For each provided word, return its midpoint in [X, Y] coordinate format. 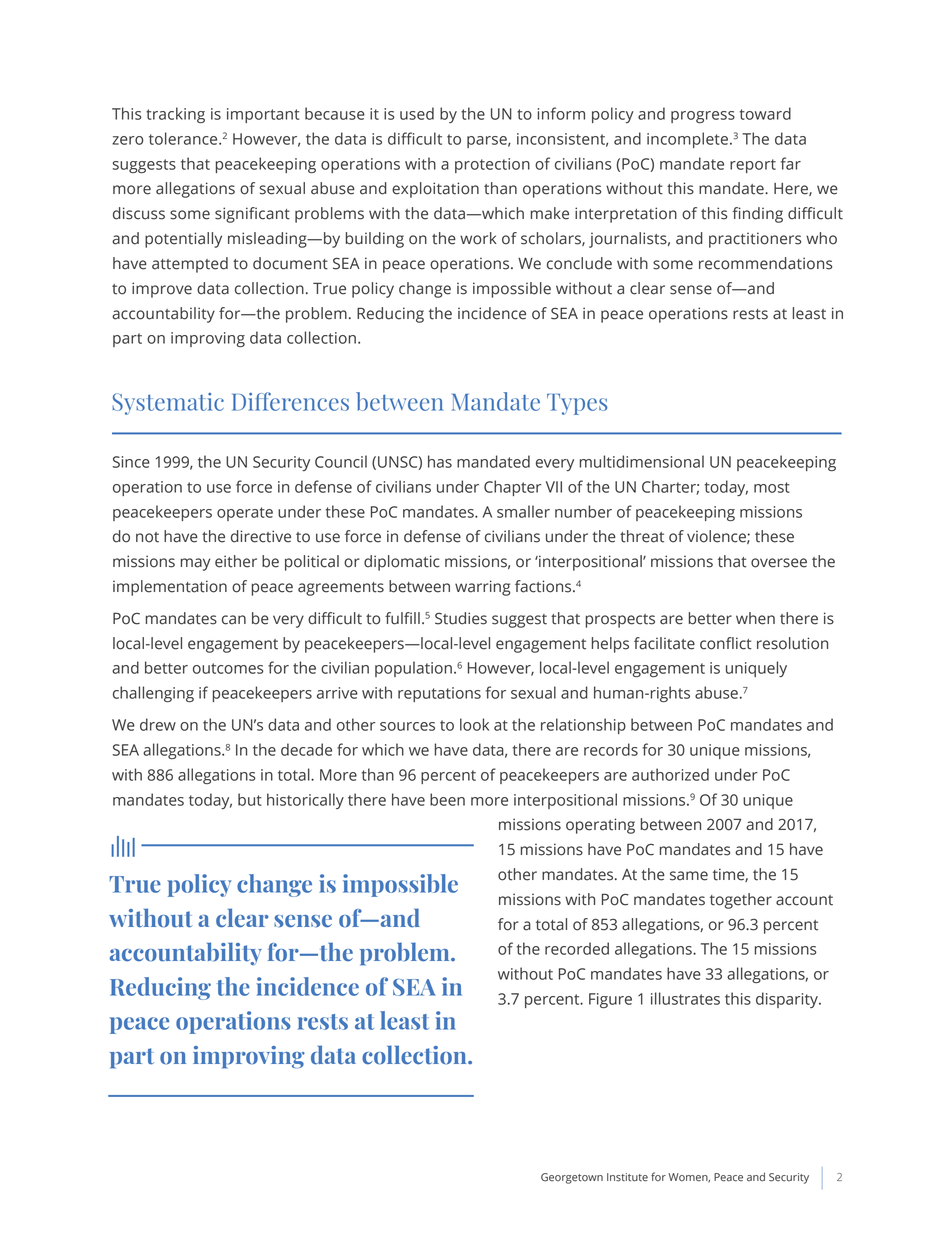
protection [492, 165]
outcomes [228, 668]
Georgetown [572, 1178]
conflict [726, 643]
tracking [175, 115]
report [753, 166]
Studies [461, 618]
